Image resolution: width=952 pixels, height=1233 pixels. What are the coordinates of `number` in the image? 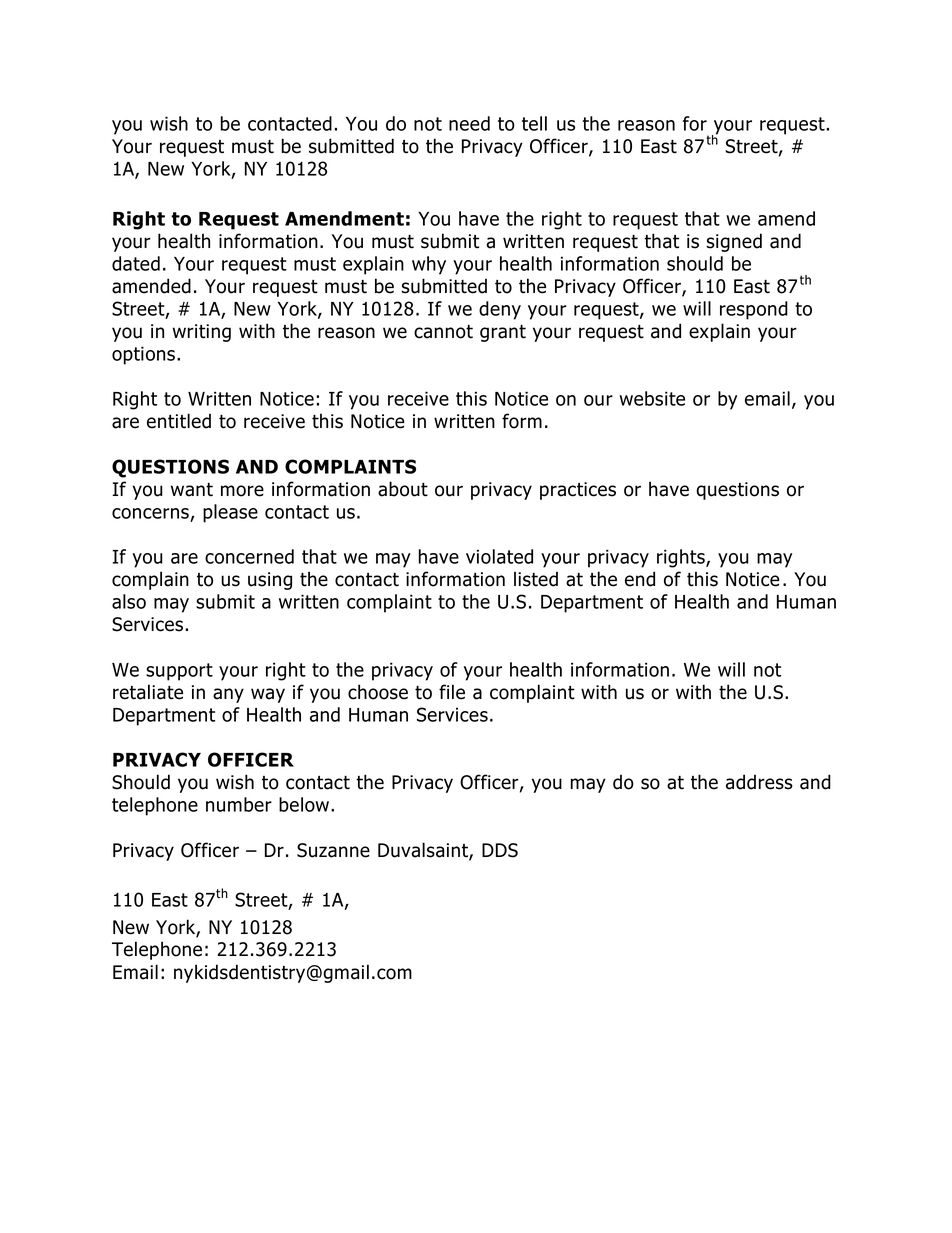 It's located at (239, 804).
